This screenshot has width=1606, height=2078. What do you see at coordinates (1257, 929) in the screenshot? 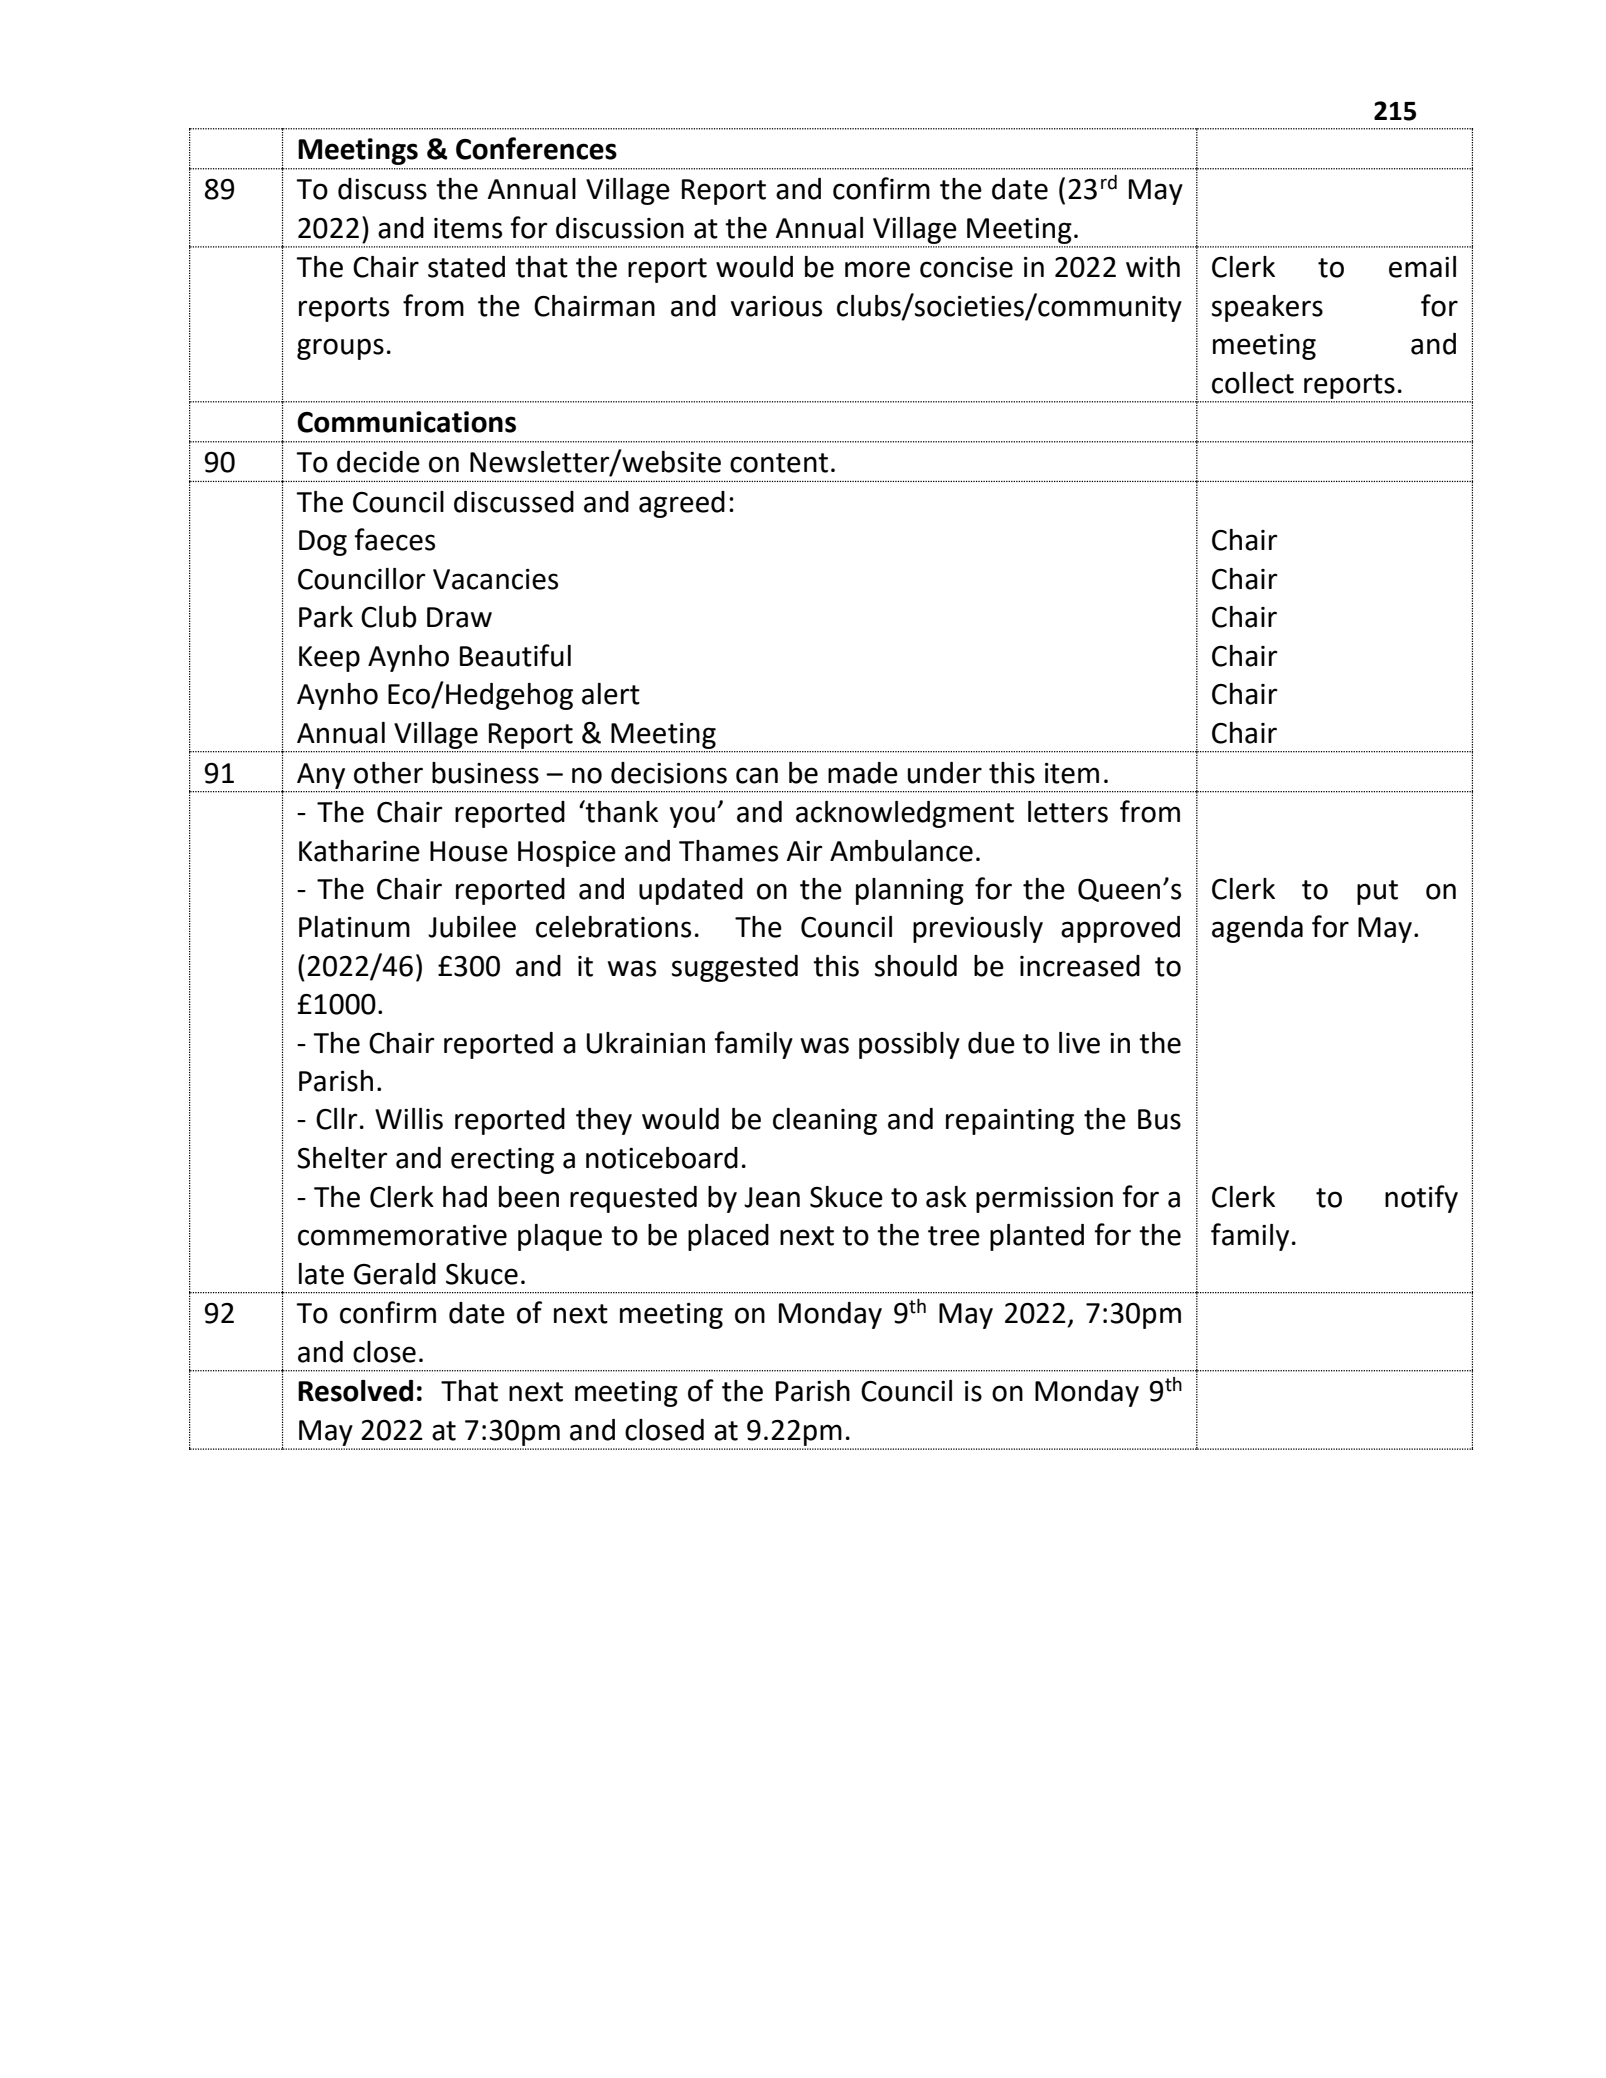
I see `agenda` at bounding box center [1257, 929].
